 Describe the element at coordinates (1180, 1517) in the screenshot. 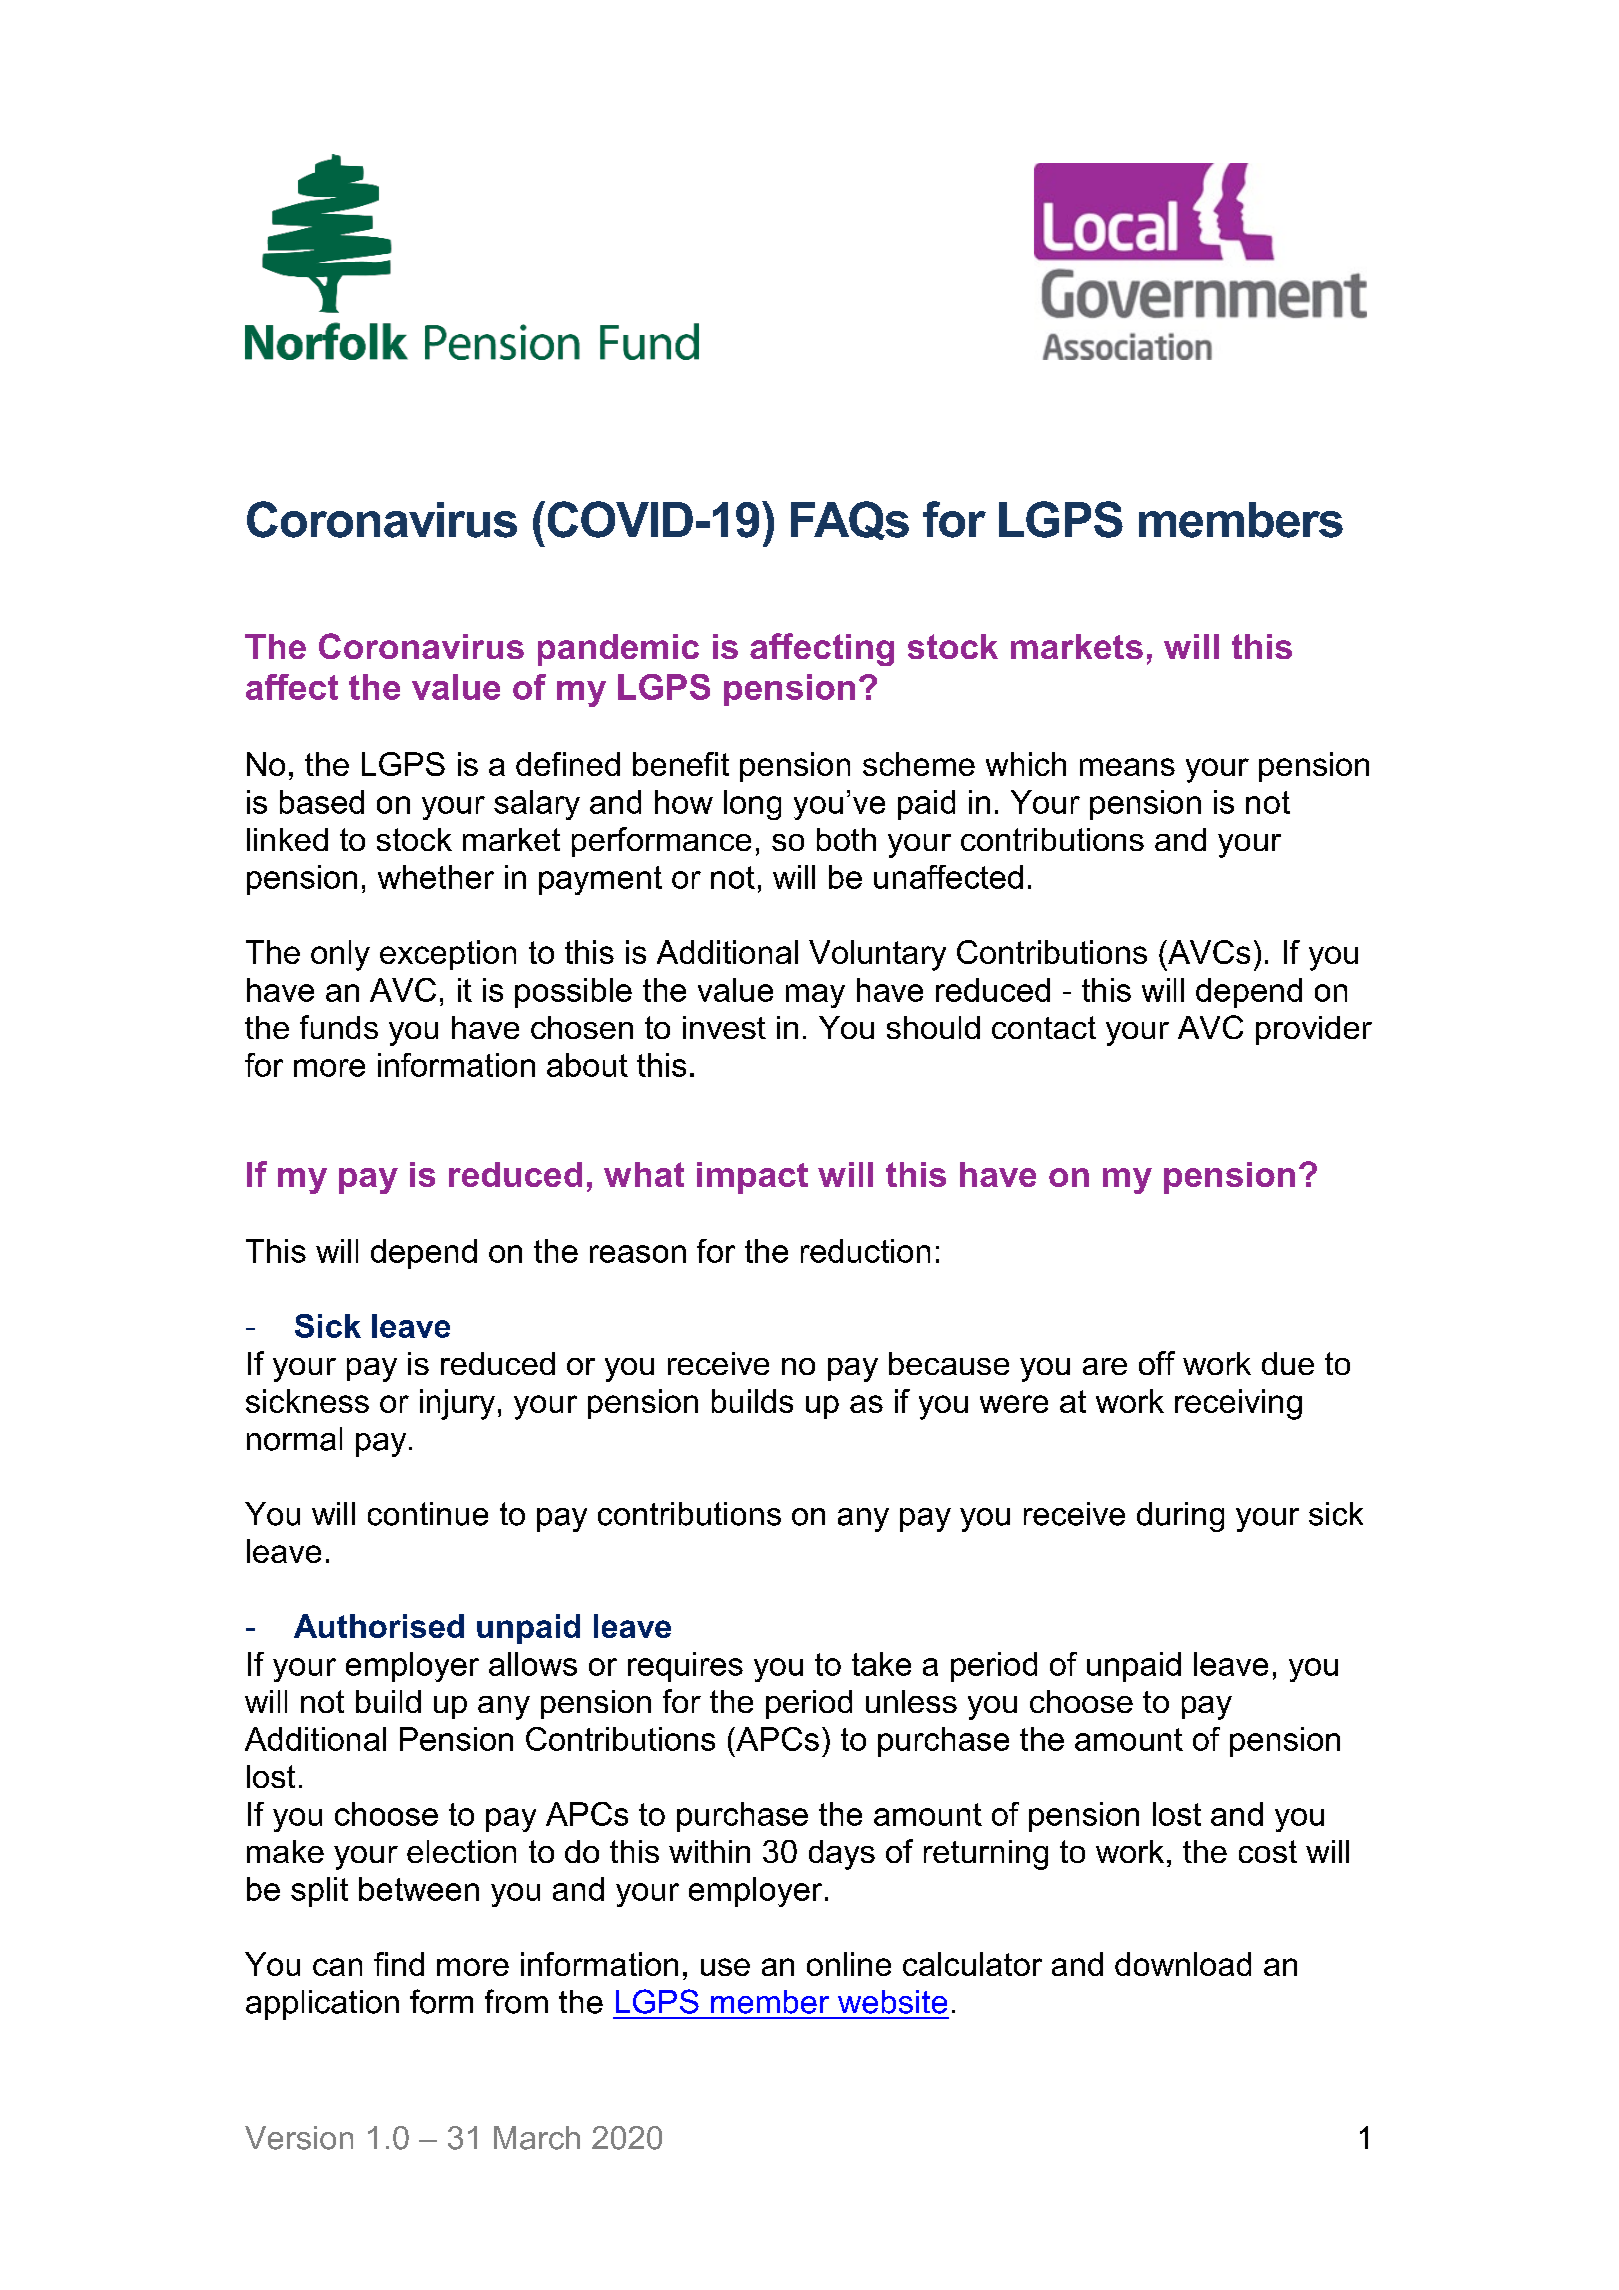

I see `during` at that location.
